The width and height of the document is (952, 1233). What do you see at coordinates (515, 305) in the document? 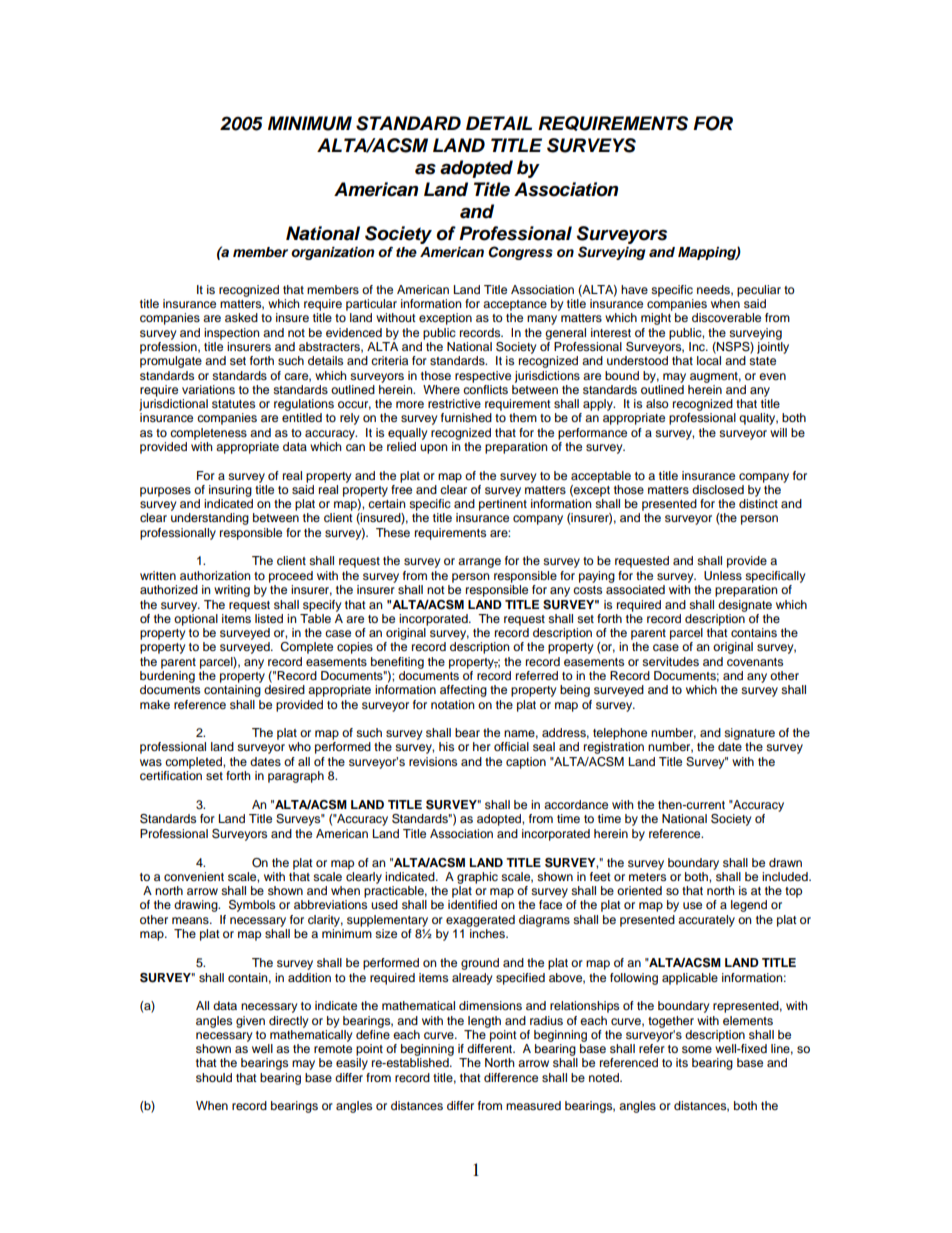
I see `acceptance` at bounding box center [515, 305].
